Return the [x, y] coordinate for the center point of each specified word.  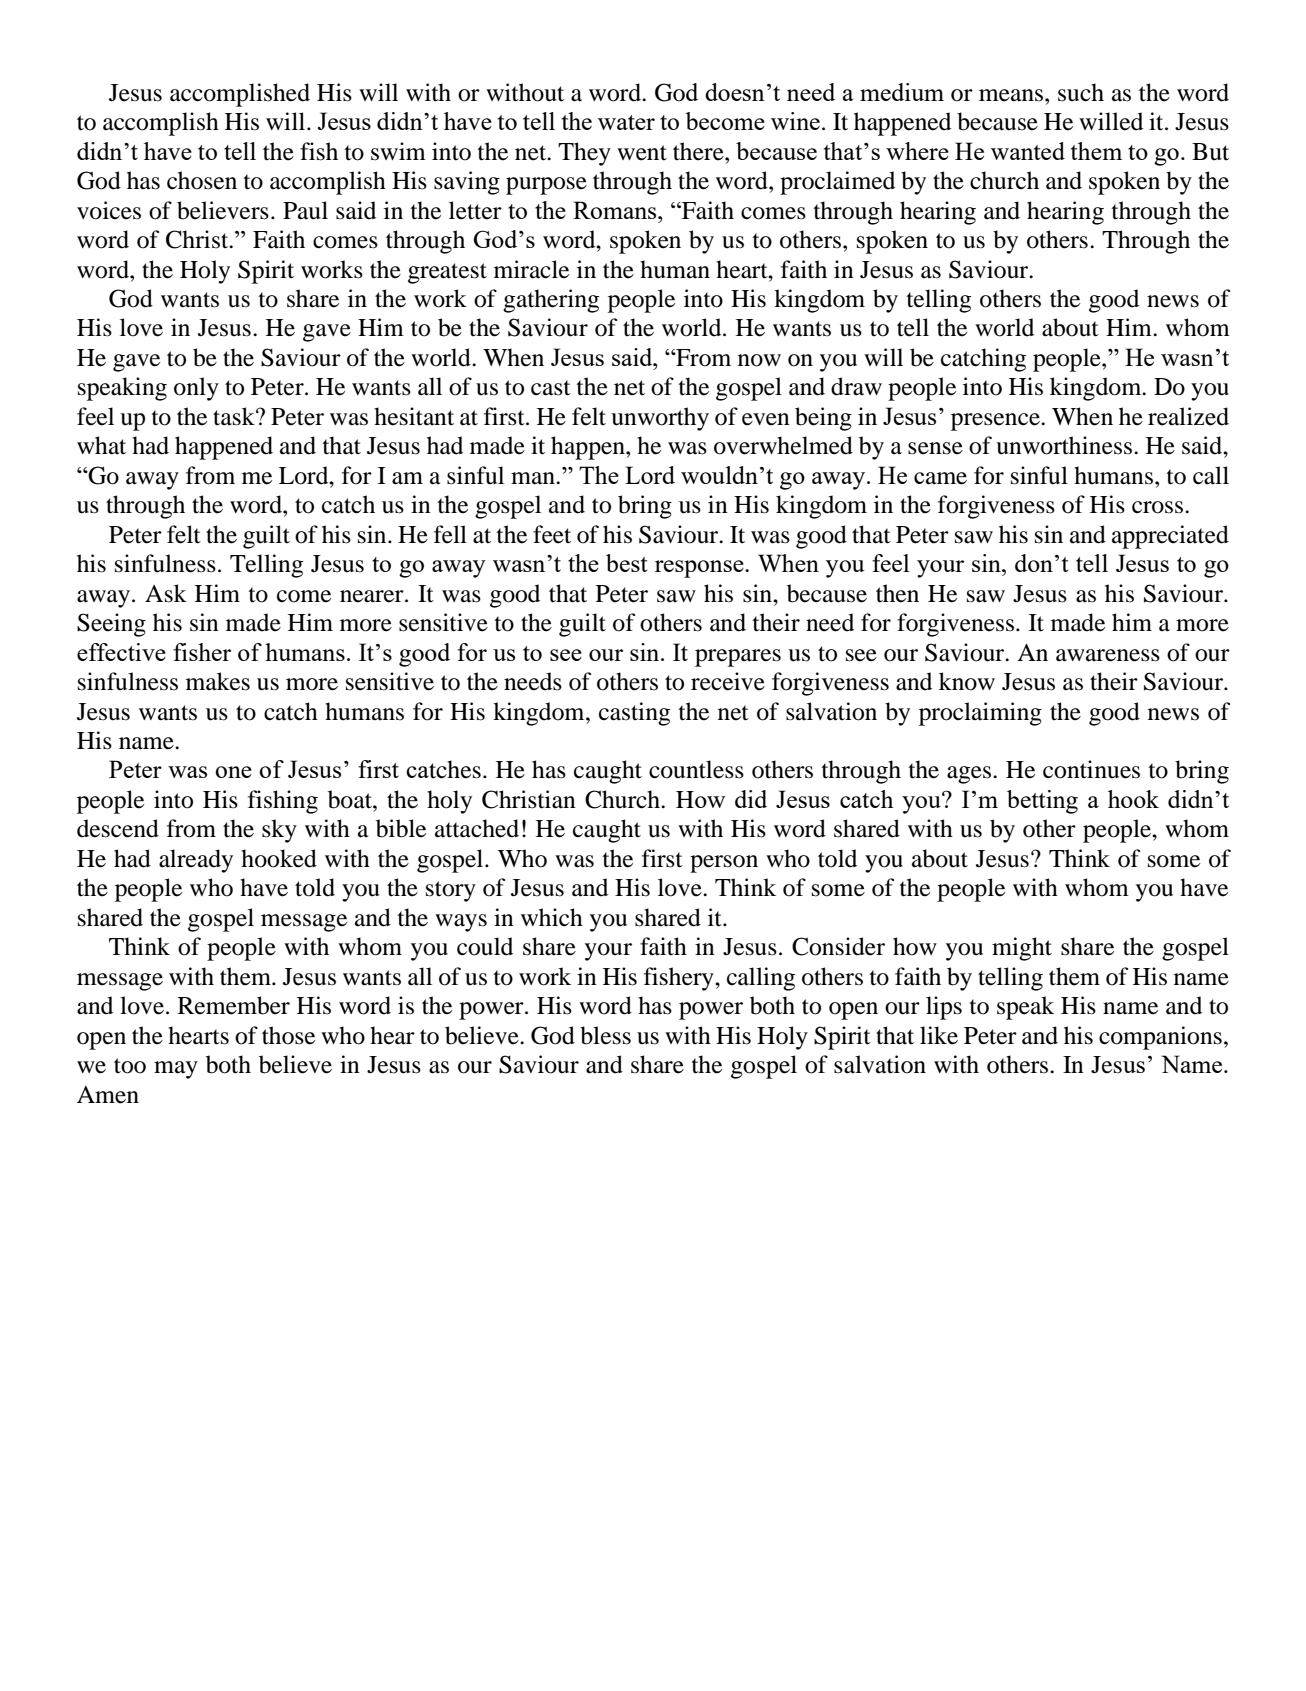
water [626, 122]
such [1081, 92]
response [700, 569]
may [176, 1070]
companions [1160, 1038]
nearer [373, 596]
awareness [1108, 655]
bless [605, 1035]
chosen [202, 180]
